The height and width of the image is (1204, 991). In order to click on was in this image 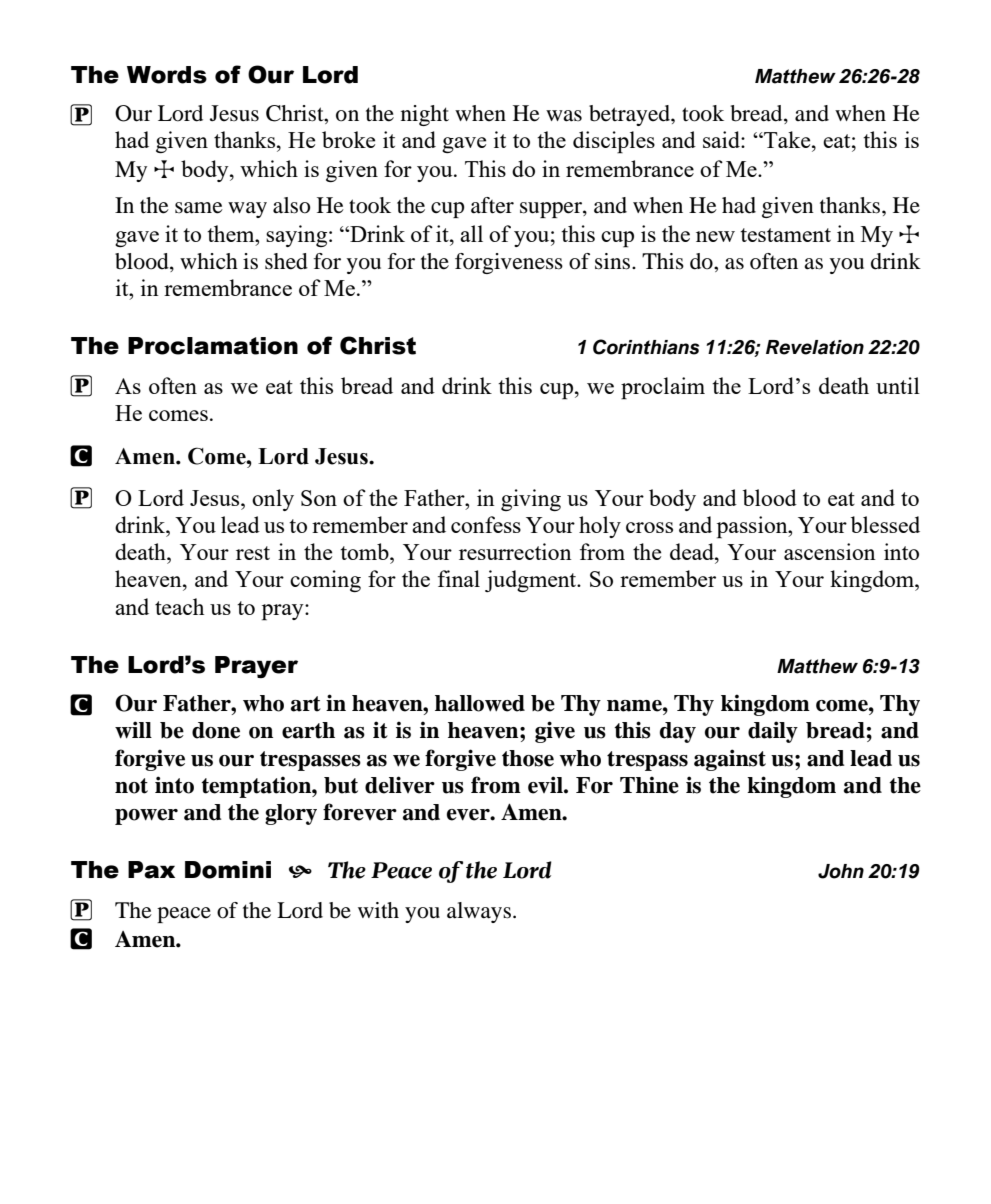, I will do `click(564, 116)`.
